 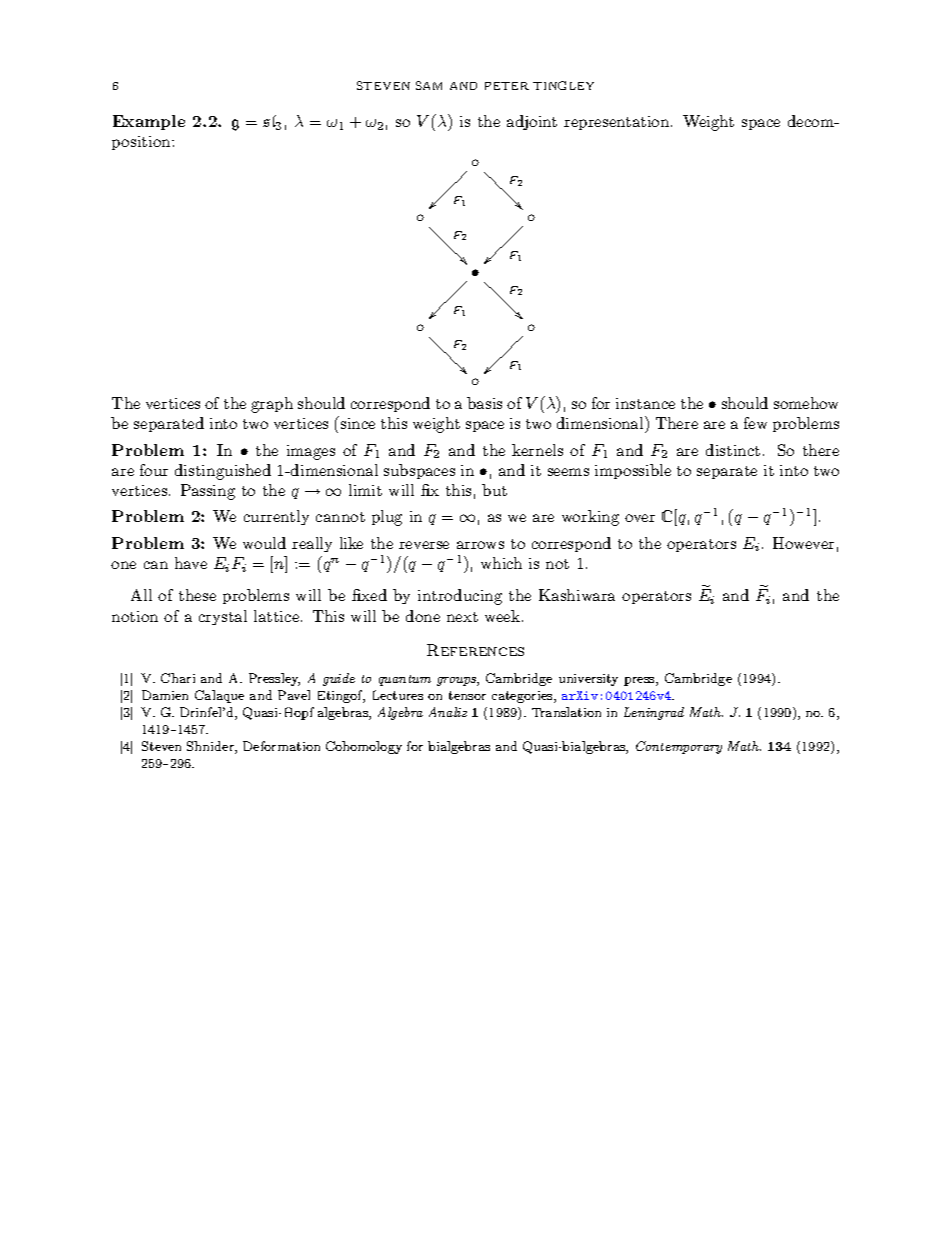 What do you see at coordinates (149, 122) in the screenshot?
I see `Example` at bounding box center [149, 122].
